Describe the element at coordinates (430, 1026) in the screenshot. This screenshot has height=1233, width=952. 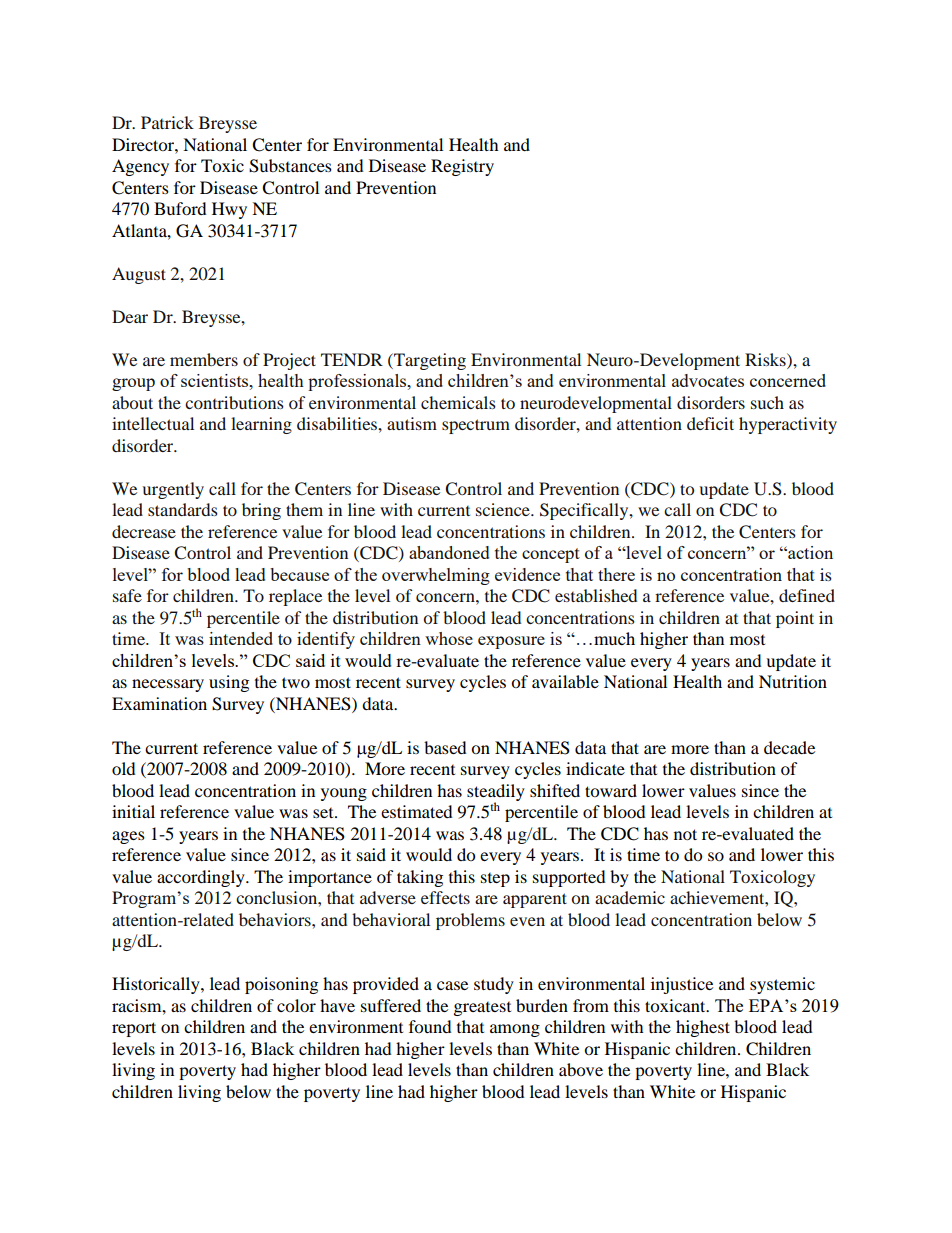
I see `found` at that location.
